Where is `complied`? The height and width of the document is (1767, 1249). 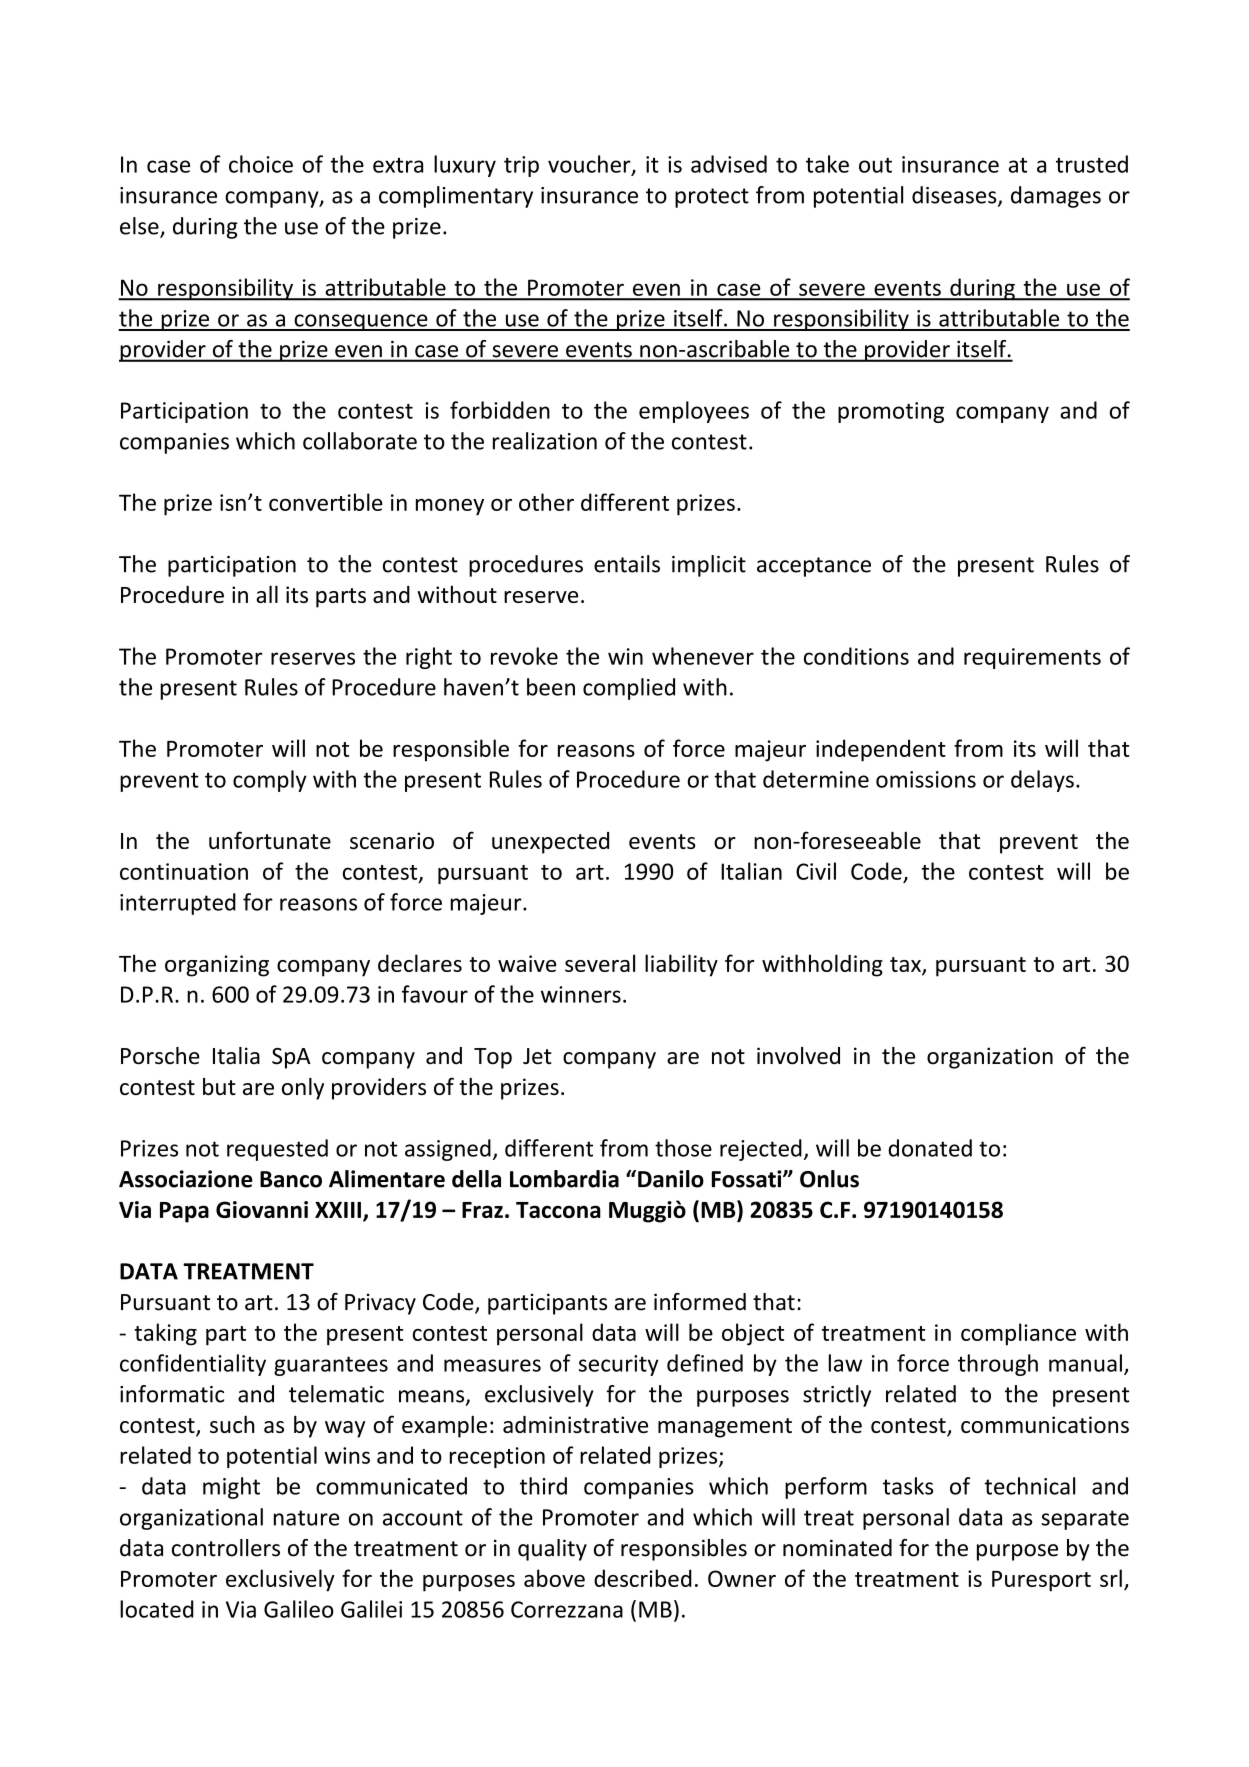
complied is located at coordinates (629, 689).
